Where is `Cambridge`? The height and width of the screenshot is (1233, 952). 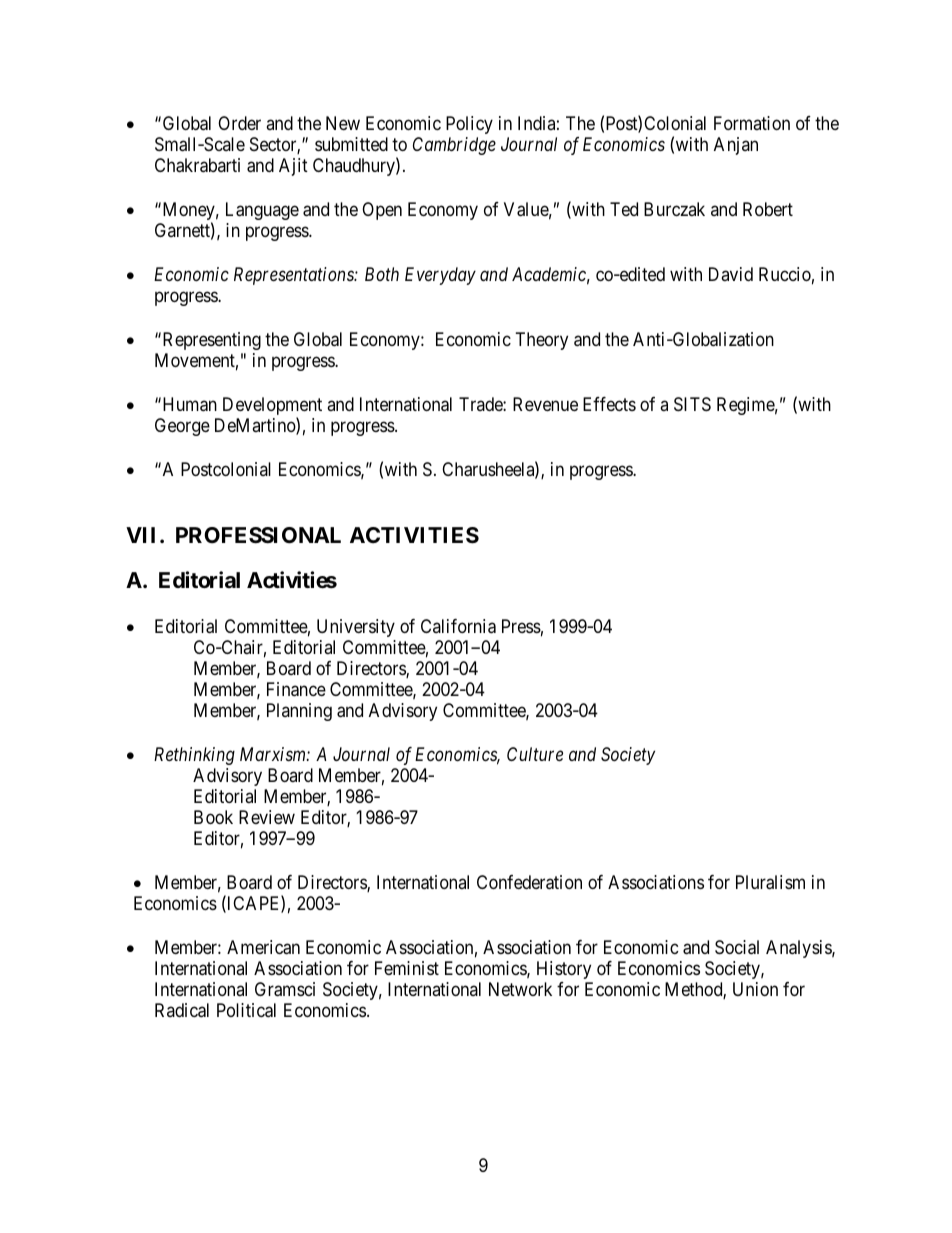 Cambridge is located at coordinates (454, 146).
